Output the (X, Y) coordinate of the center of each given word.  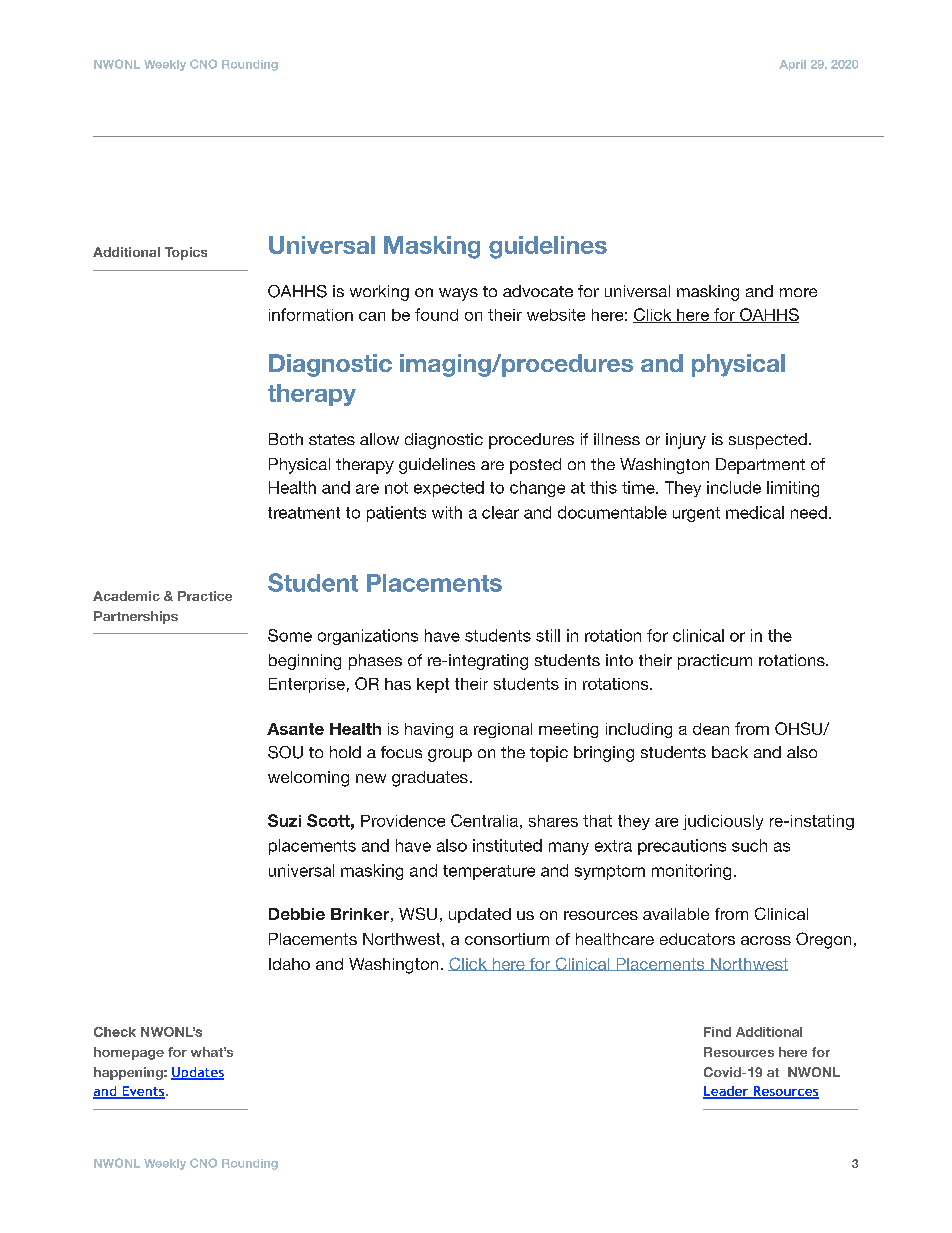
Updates (197, 1073)
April (792, 65)
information (311, 314)
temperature (489, 872)
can (372, 316)
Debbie (297, 914)
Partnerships (136, 617)
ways (458, 294)
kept (433, 685)
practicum (715, 662)
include (734, 487)
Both (286, 439)
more (798, 292)
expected (449, 489)
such (749, 845)
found (436, 314)
